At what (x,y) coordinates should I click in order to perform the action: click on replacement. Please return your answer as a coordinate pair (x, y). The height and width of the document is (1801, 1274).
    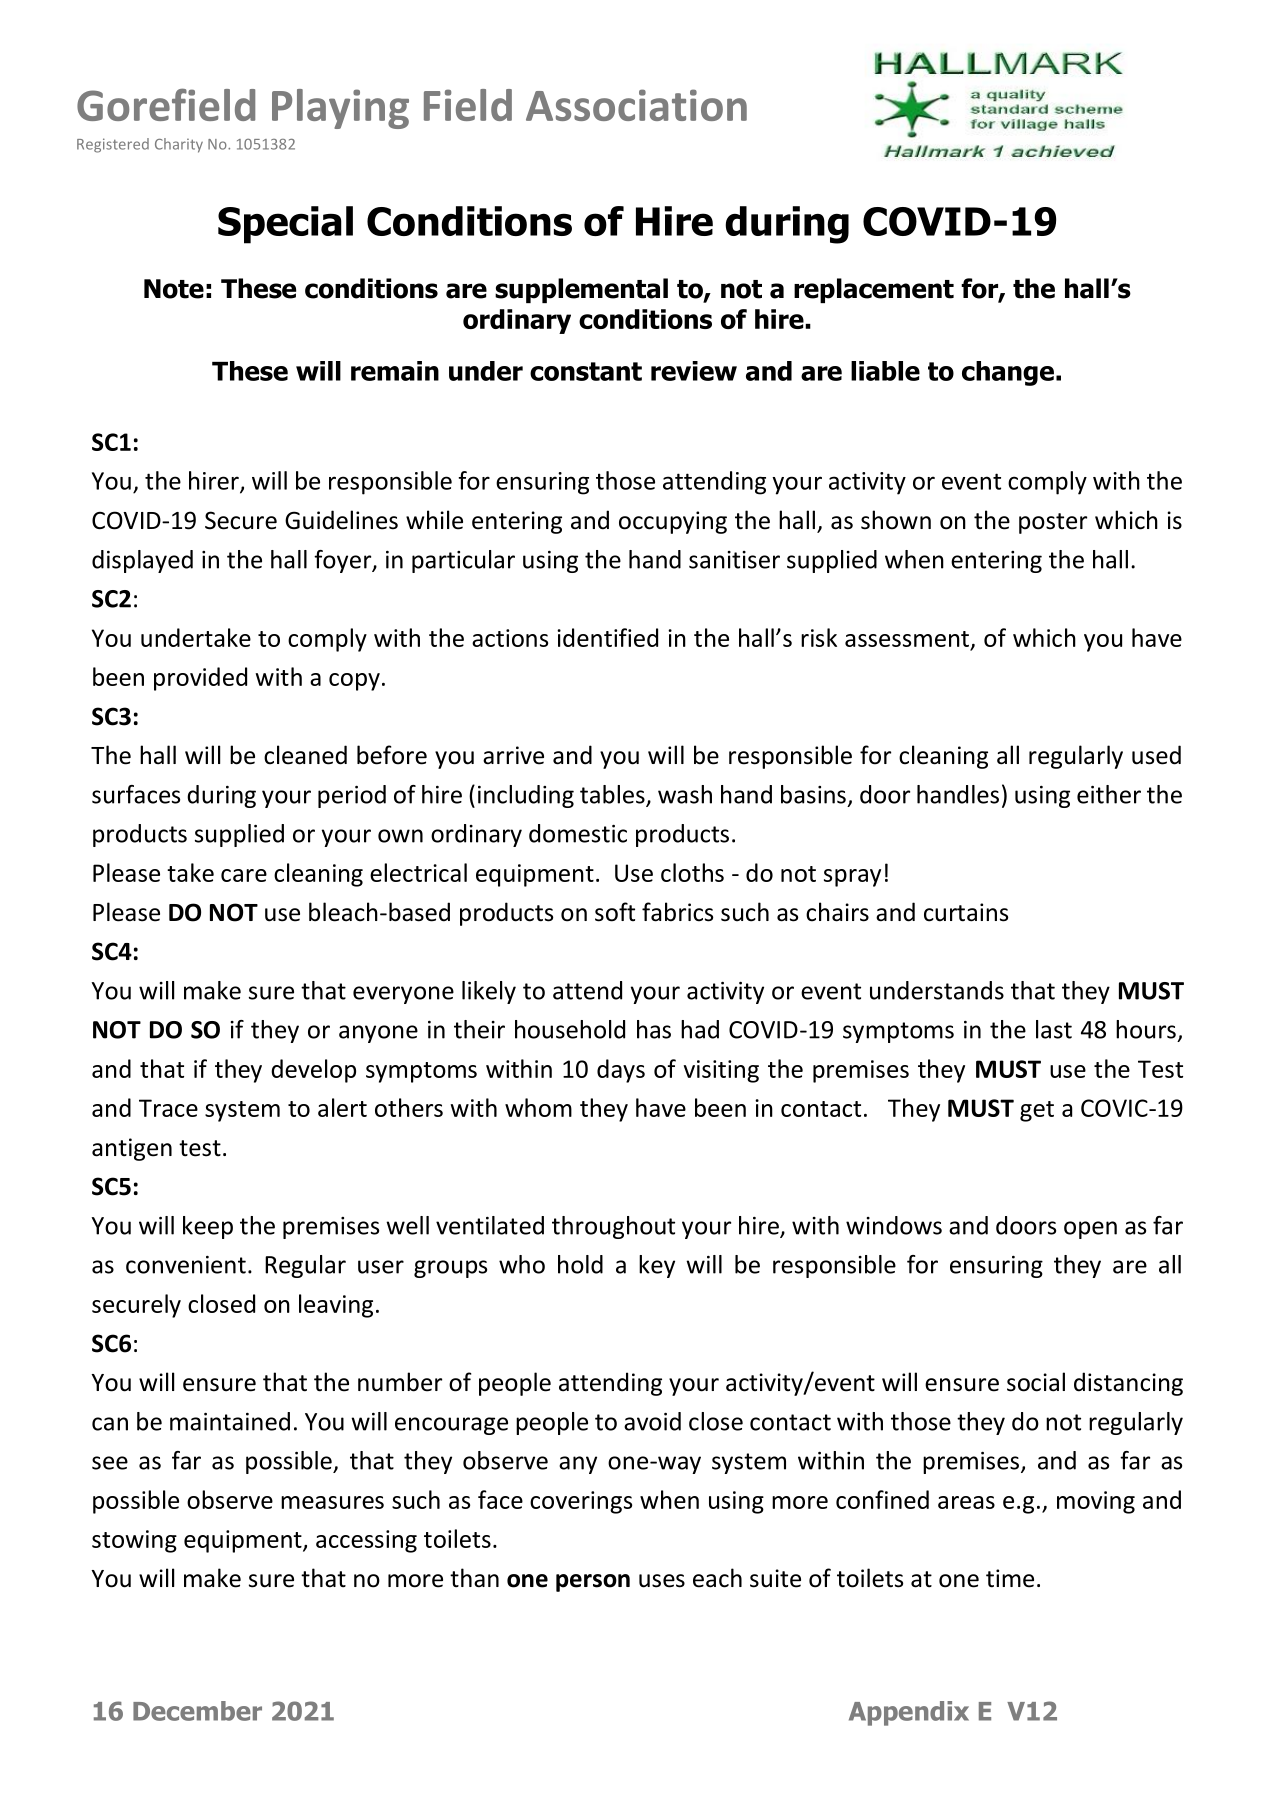
    Looking at the image, I should click on (874, 290).
